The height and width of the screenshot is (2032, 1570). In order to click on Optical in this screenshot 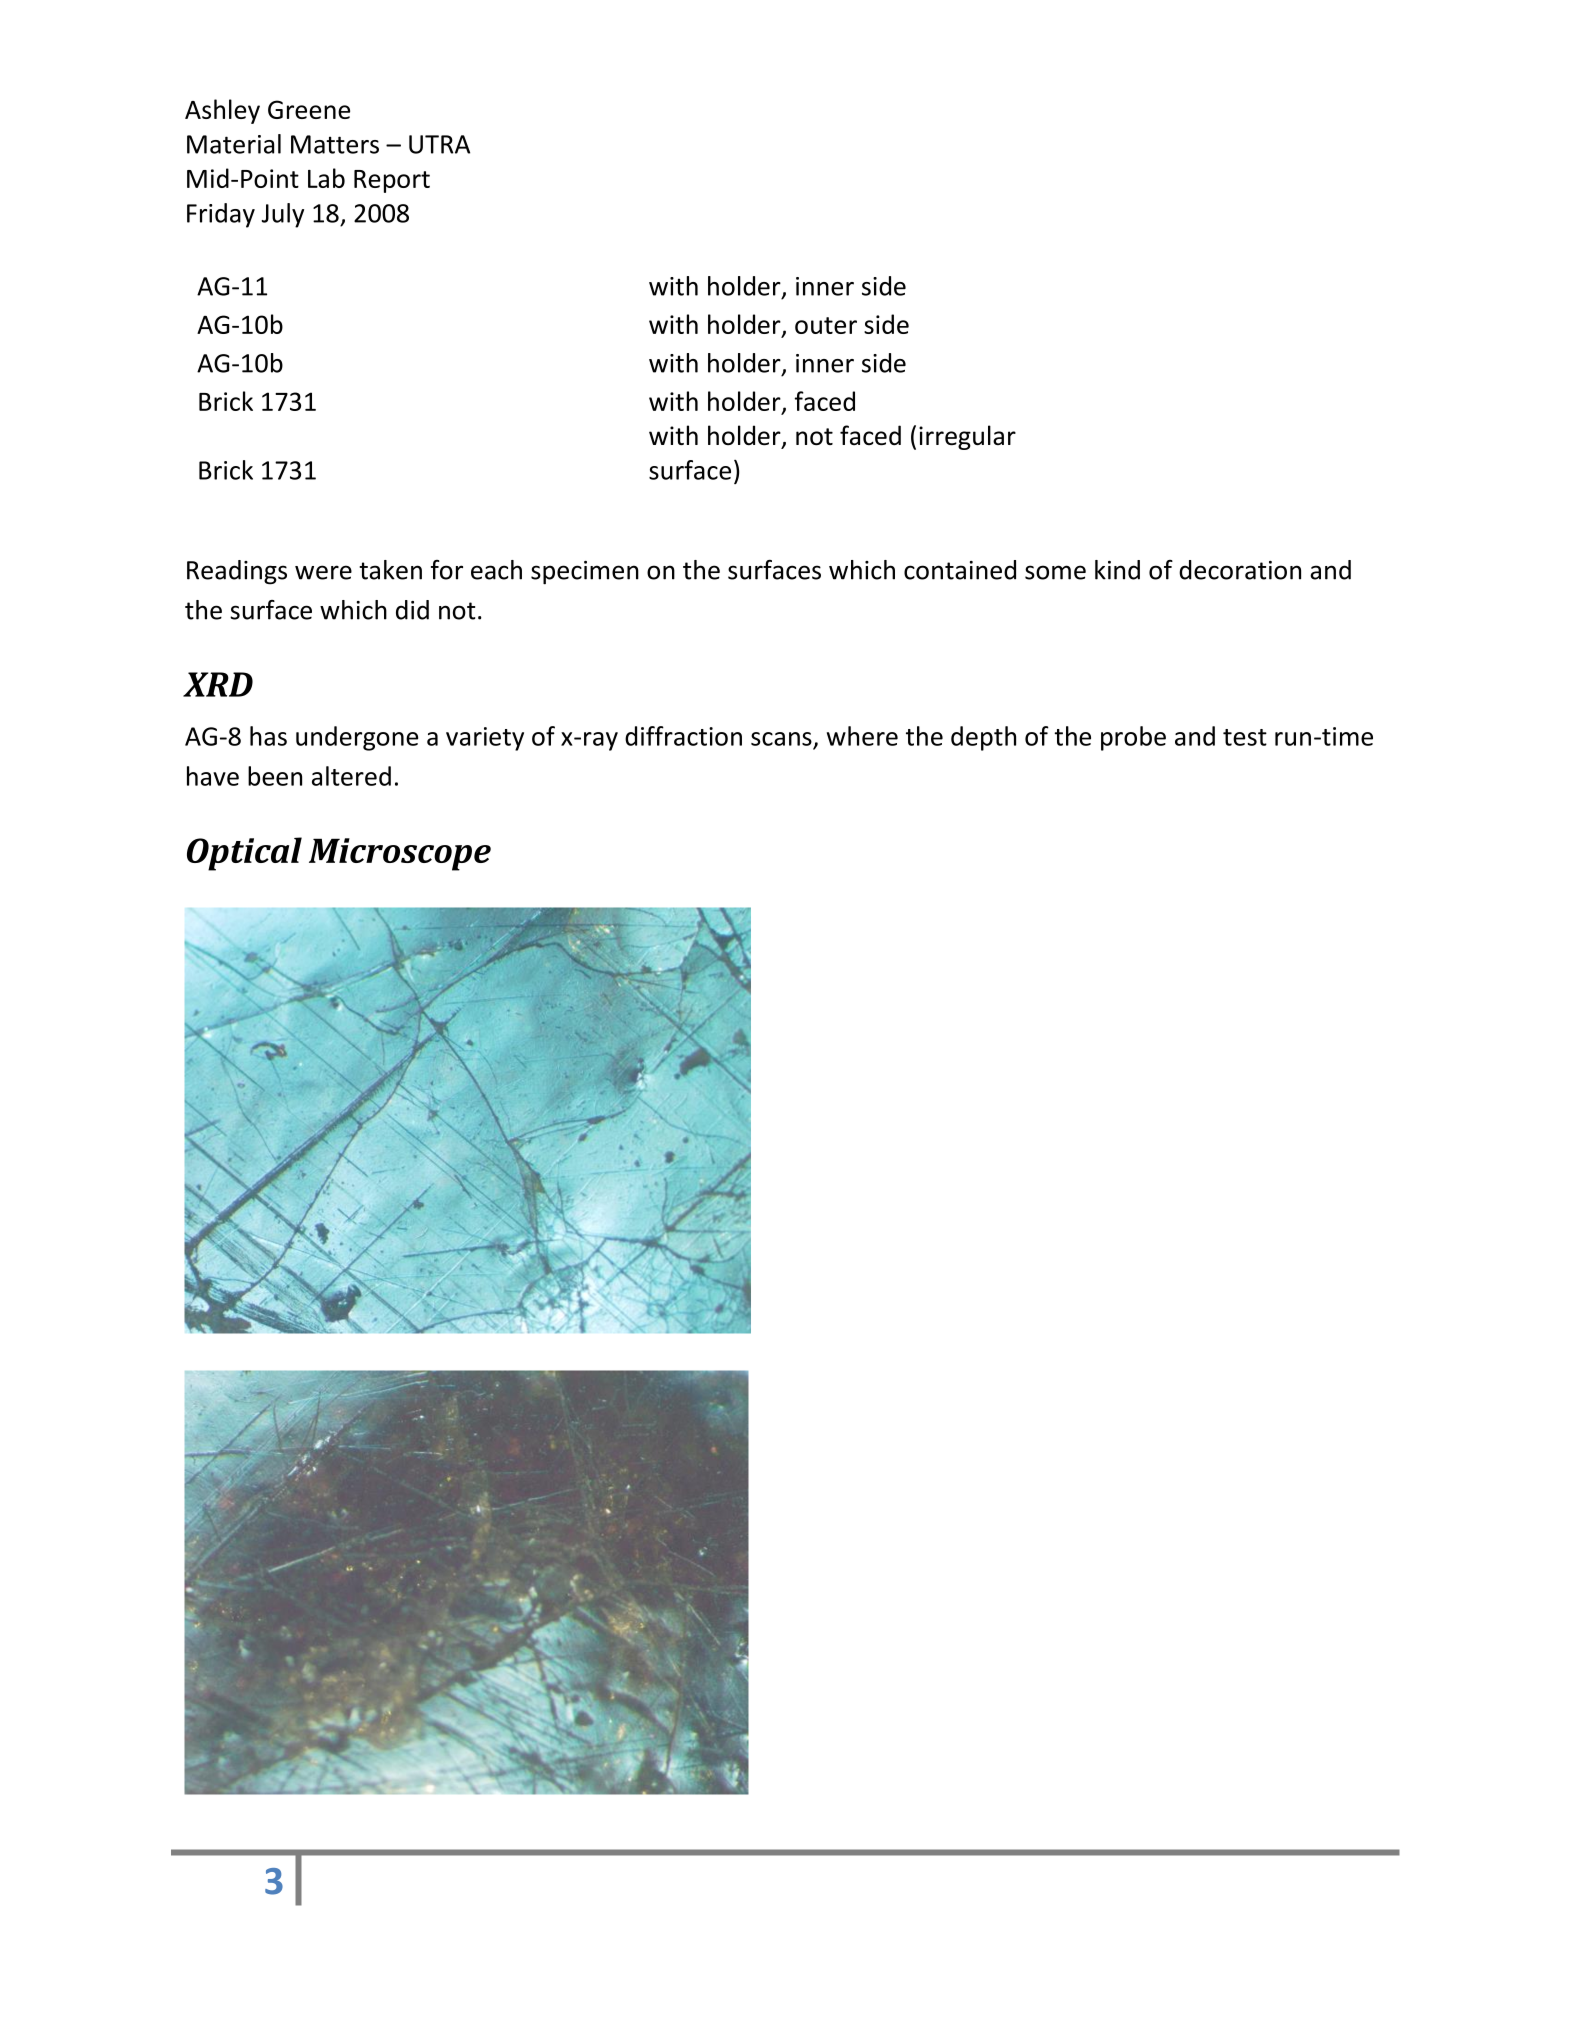, I will do `click(244, 854)`.
